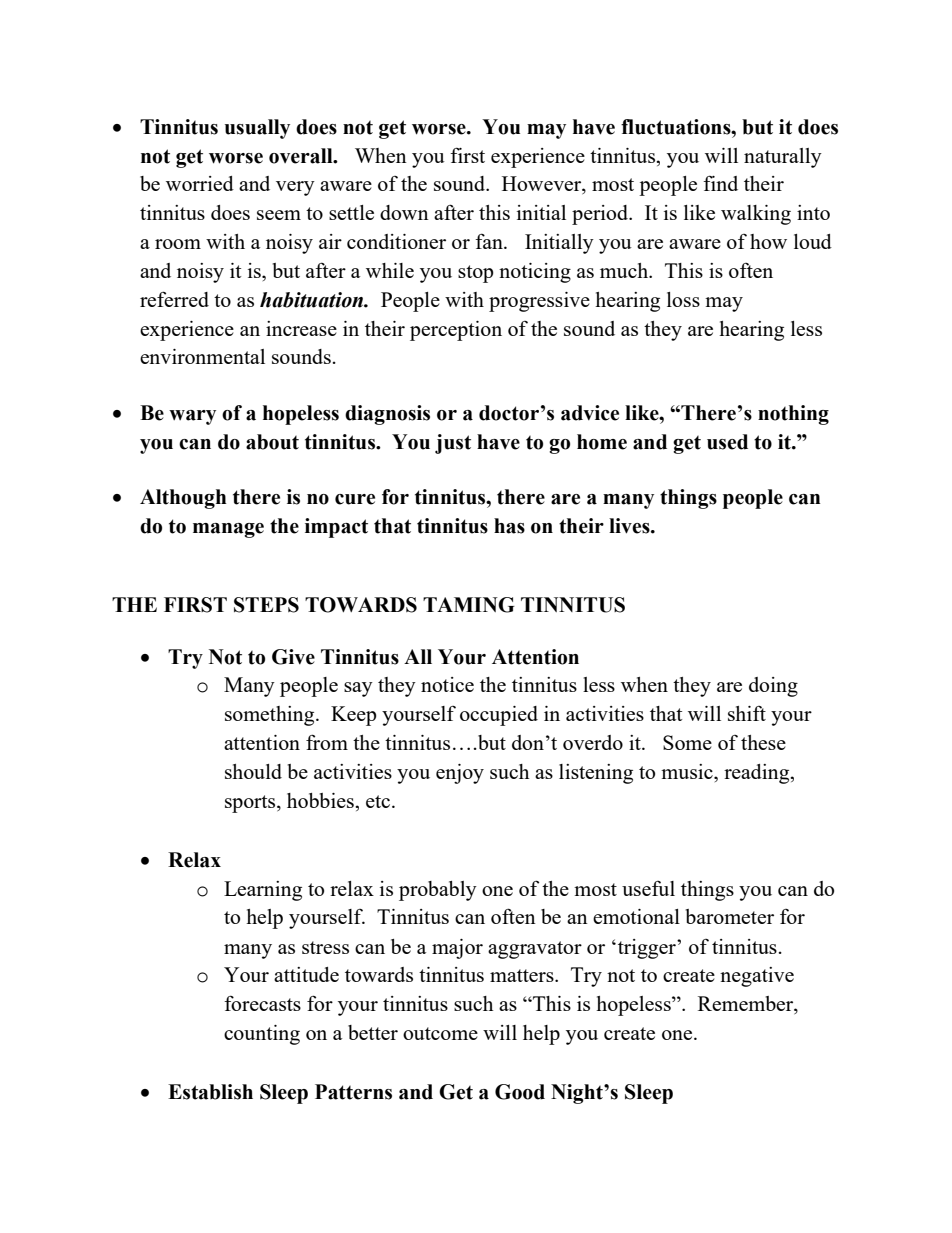 This screenshot has width=952, height=1233. Describe the element at coordinates (773, 687) in the screenshot. I see `doing` at that location.
